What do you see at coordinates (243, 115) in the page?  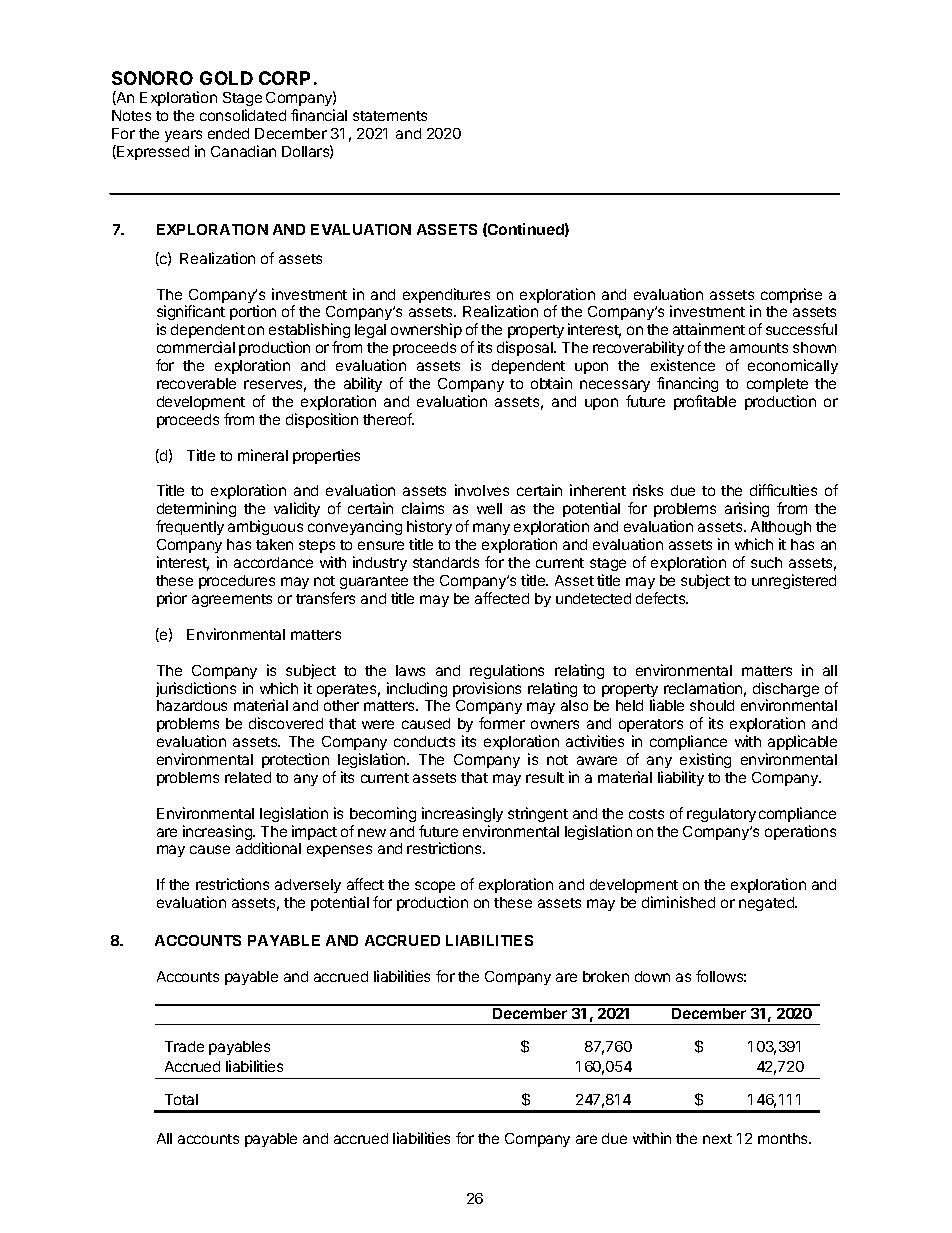 I see `consolidated` at bounding box center [243, 115].
